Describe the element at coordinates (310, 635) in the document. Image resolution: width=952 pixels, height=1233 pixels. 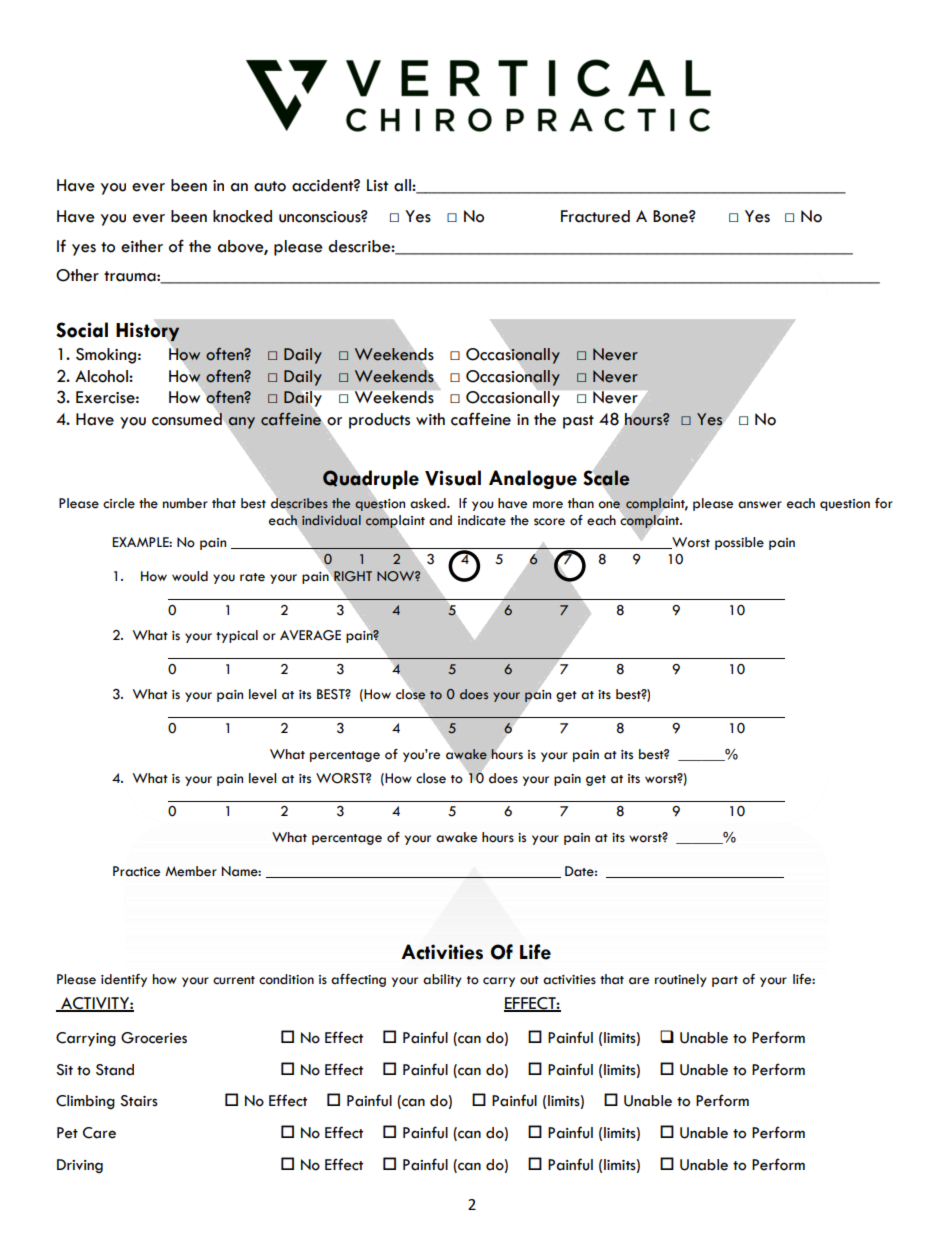
I see `AVERAGE` at that location.
